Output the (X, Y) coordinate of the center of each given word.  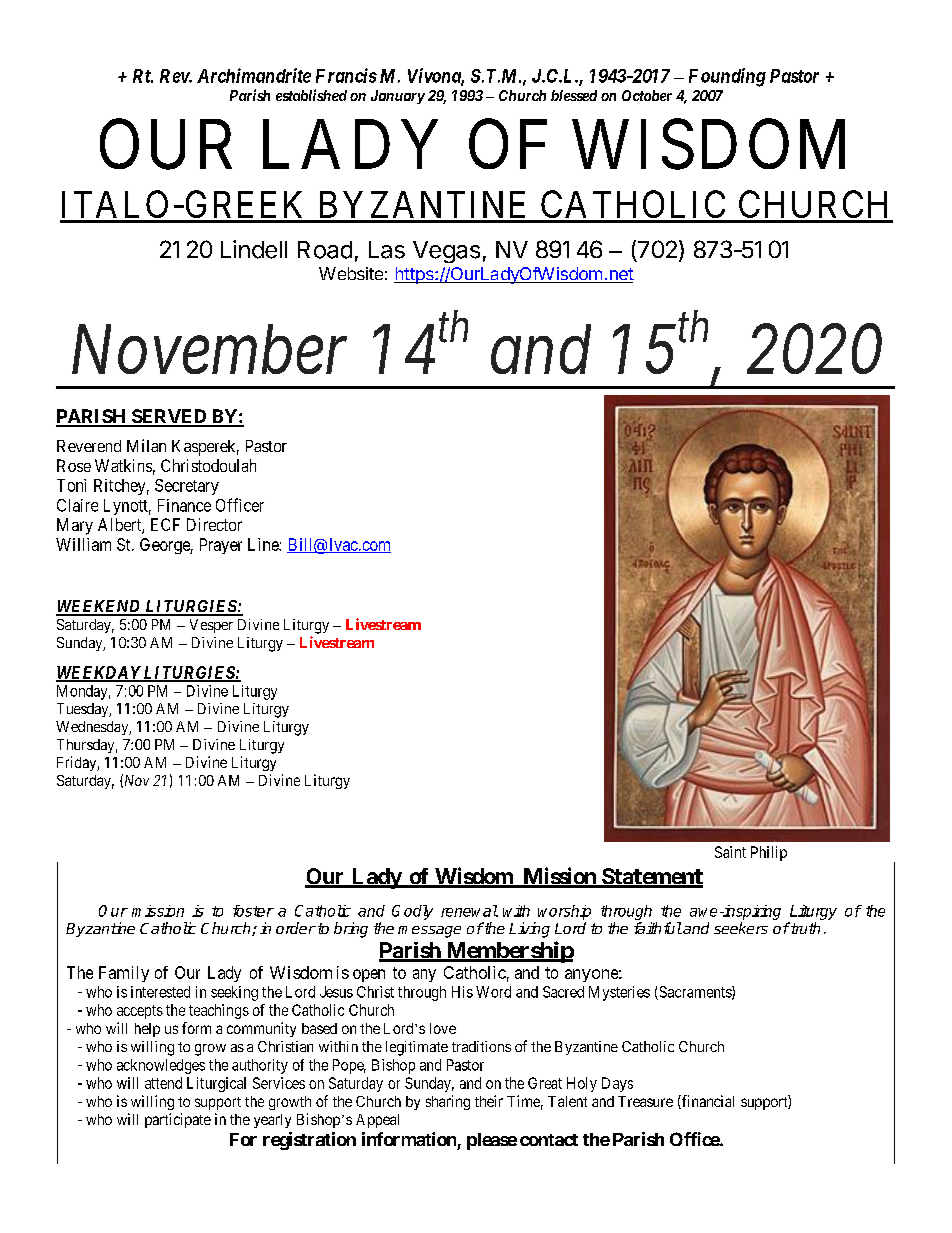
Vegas (446, 252)
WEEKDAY (99, 673)
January (398, 97)
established (311, 95)
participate (178, 1120)
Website (351, 273)
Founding (727, 77)
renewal (469, 911)
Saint (730, 852)
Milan (146, 445)
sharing (448, 1102)
